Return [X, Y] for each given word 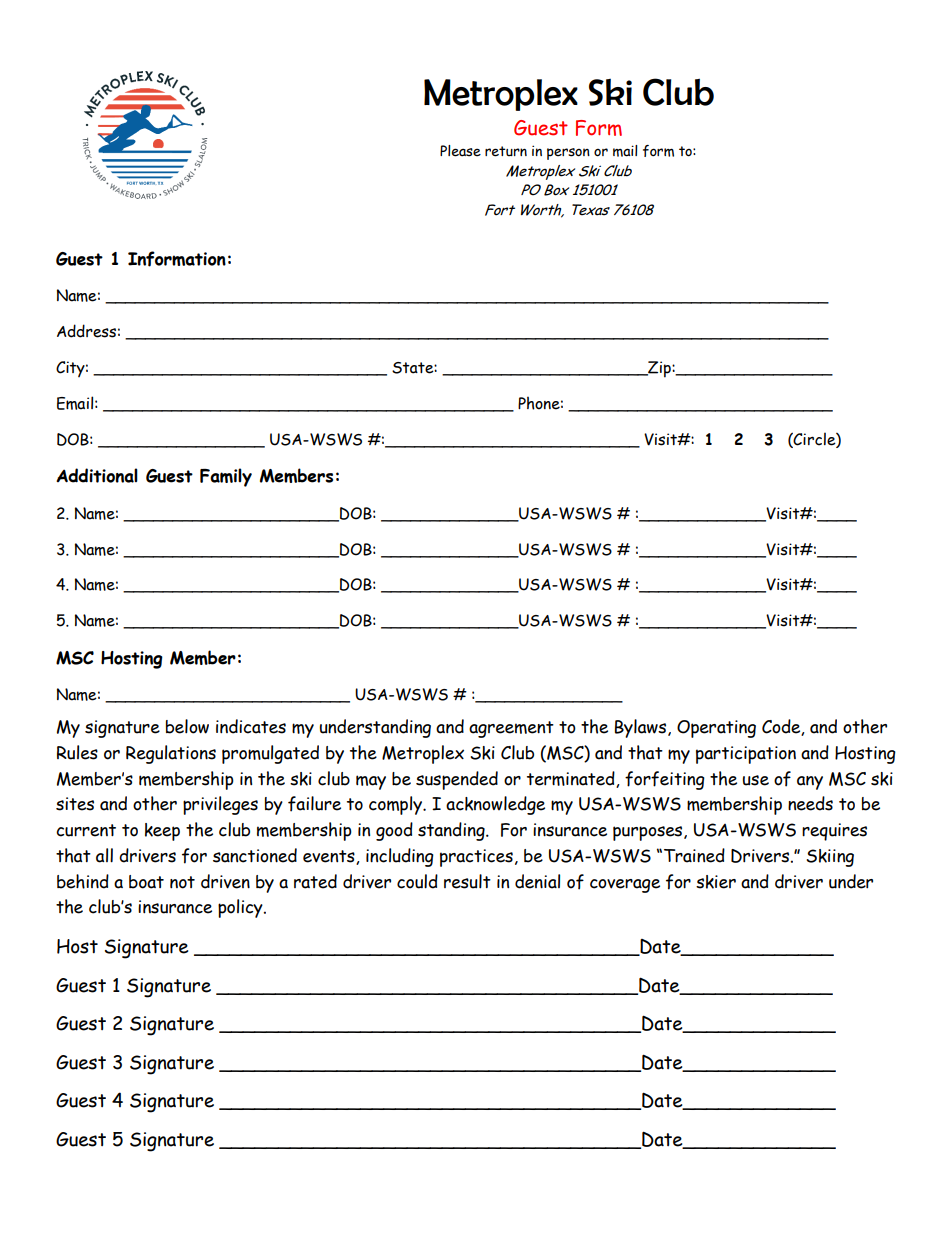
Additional [97, 475]
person [568, 154]
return [506, 151]
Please [460, 151]
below [187, 726]
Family [226, 477]
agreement [511, 729]
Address [86, 331]
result [467, 881]
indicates [251, 726]
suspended [457, 780]
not [182, 882]
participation [746, 755]
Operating [716, 729]
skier [716, 882]
